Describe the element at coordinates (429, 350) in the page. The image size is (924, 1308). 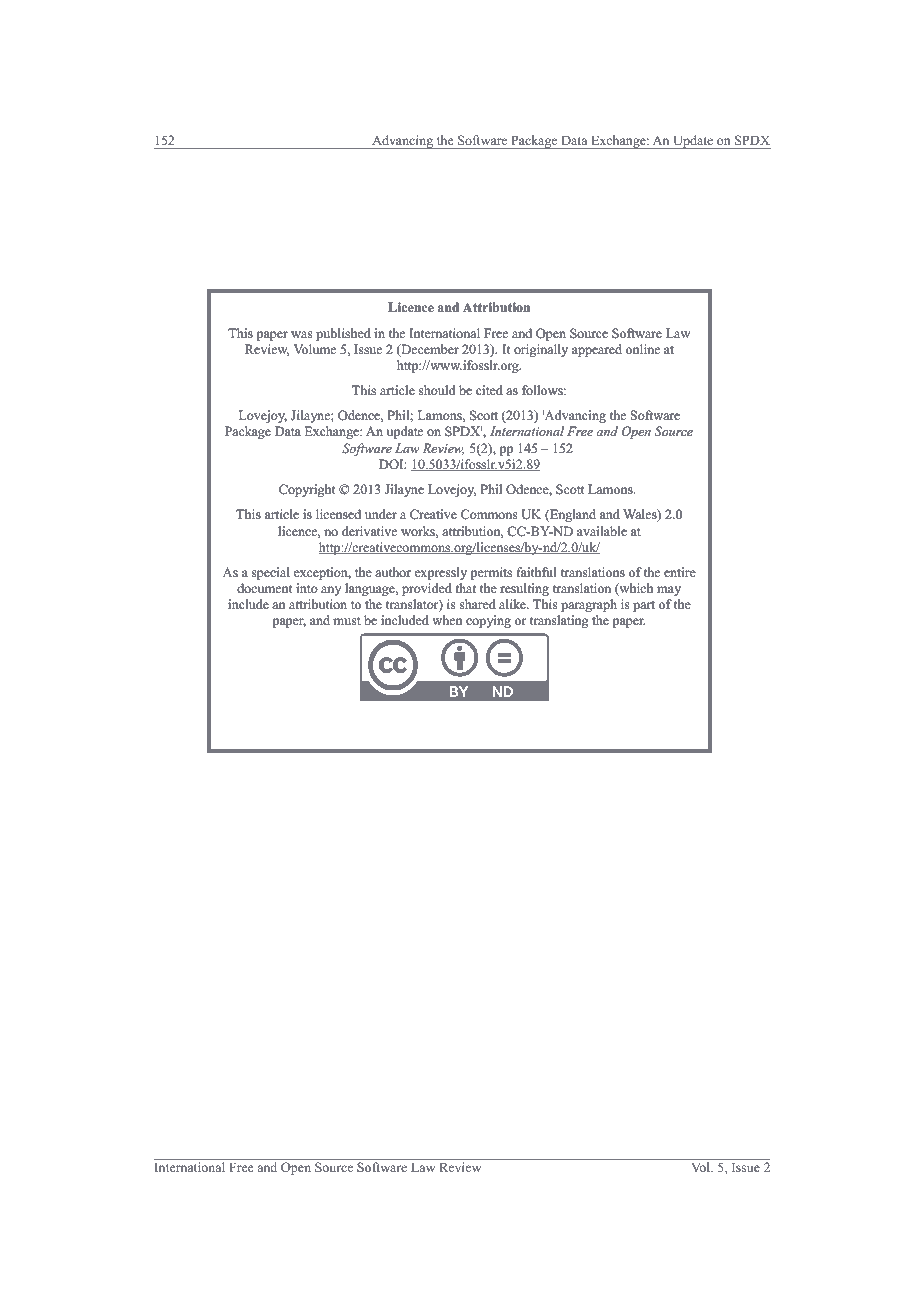
I see `December` at that location.
